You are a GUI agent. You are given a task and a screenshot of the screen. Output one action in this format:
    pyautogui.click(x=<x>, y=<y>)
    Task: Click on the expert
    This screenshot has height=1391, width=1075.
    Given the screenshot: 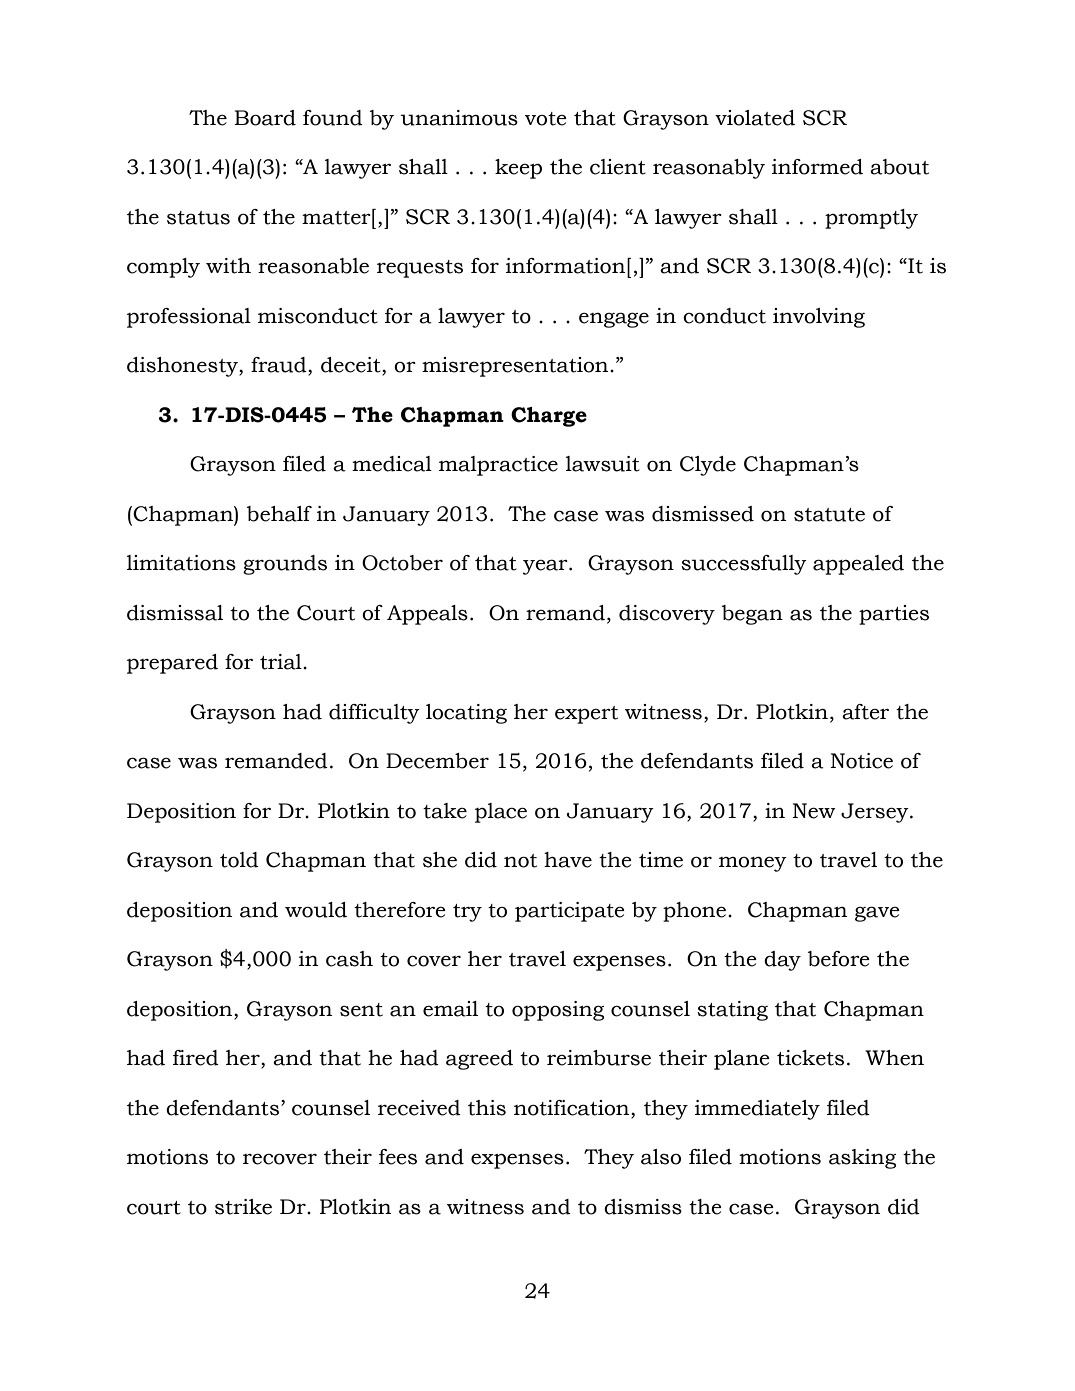 What is the action you would take?
    pyautogui.click(x=586, y=715)
